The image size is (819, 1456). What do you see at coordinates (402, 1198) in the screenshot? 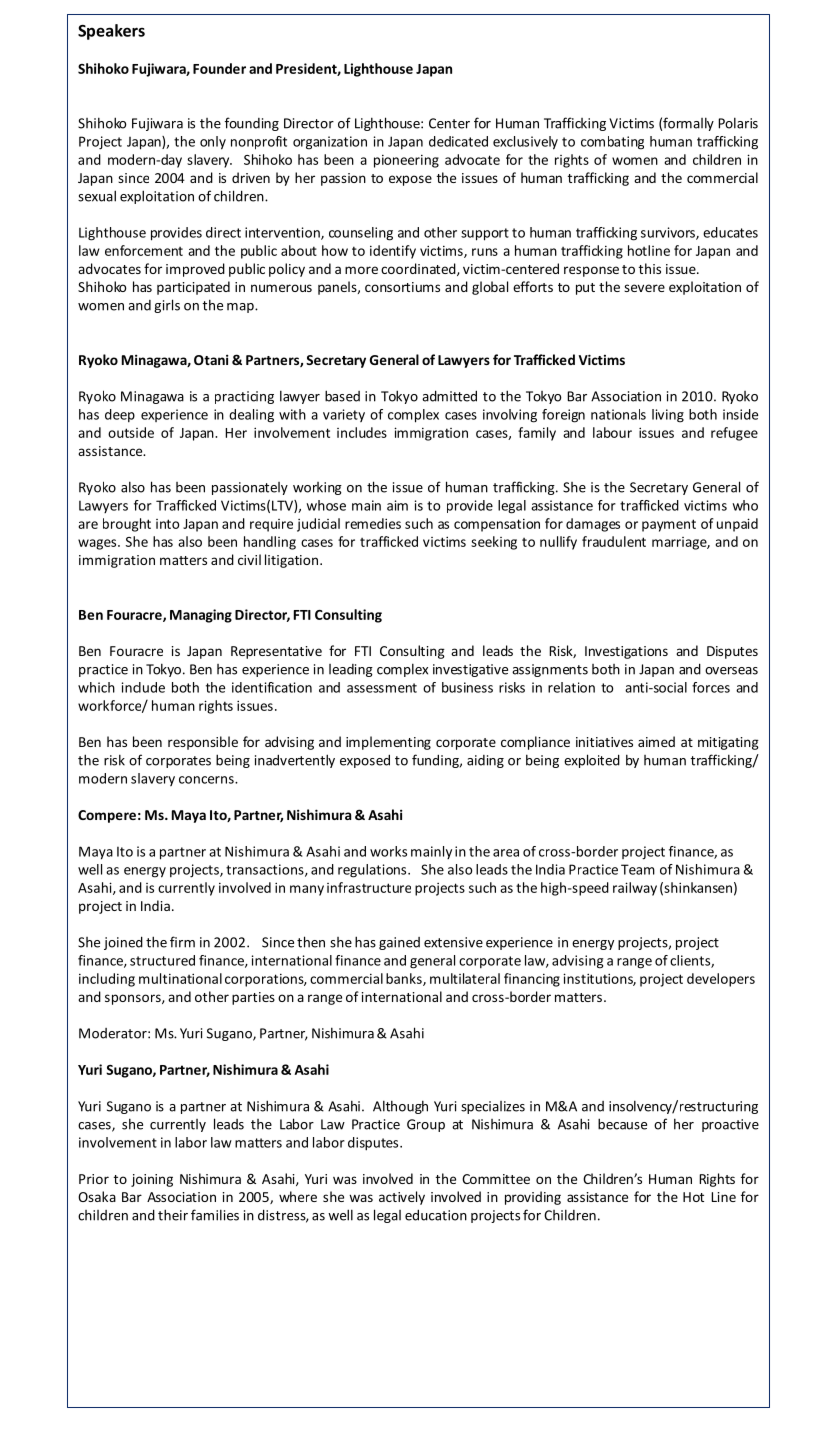
I see `actively` at bounding box center [402, 1198].
